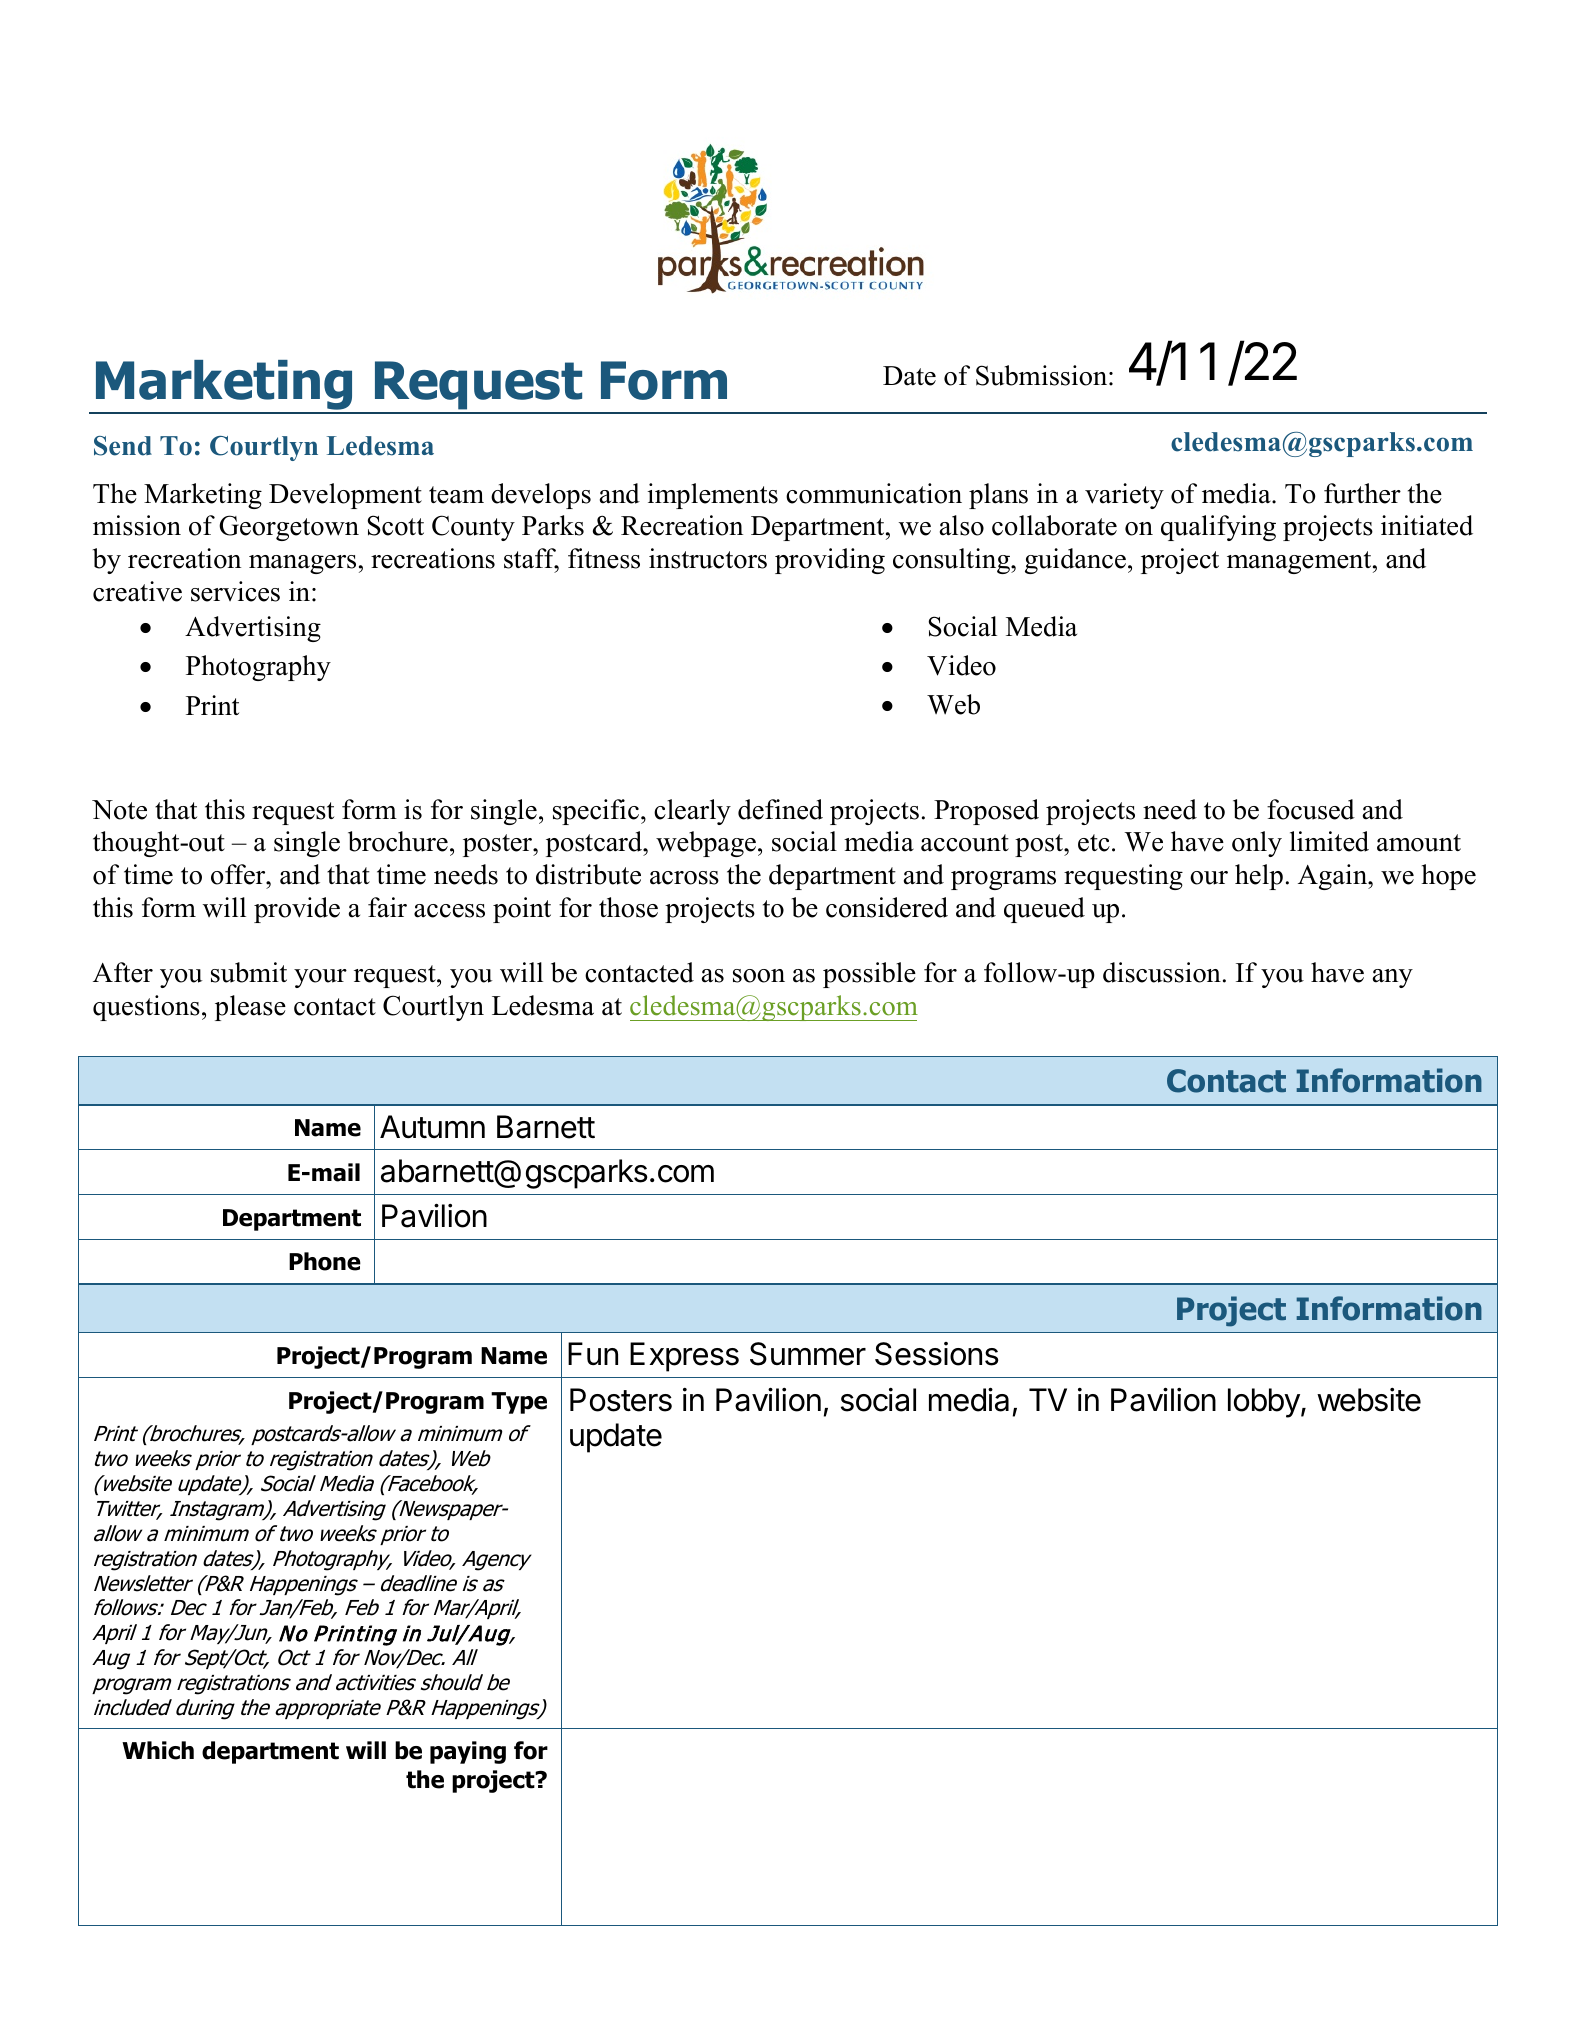 The image size is (1576, 2040). What do you see at coordinates (1362, 493) in the screenshot?
I see `further` at bounding box center [1362, 493].
